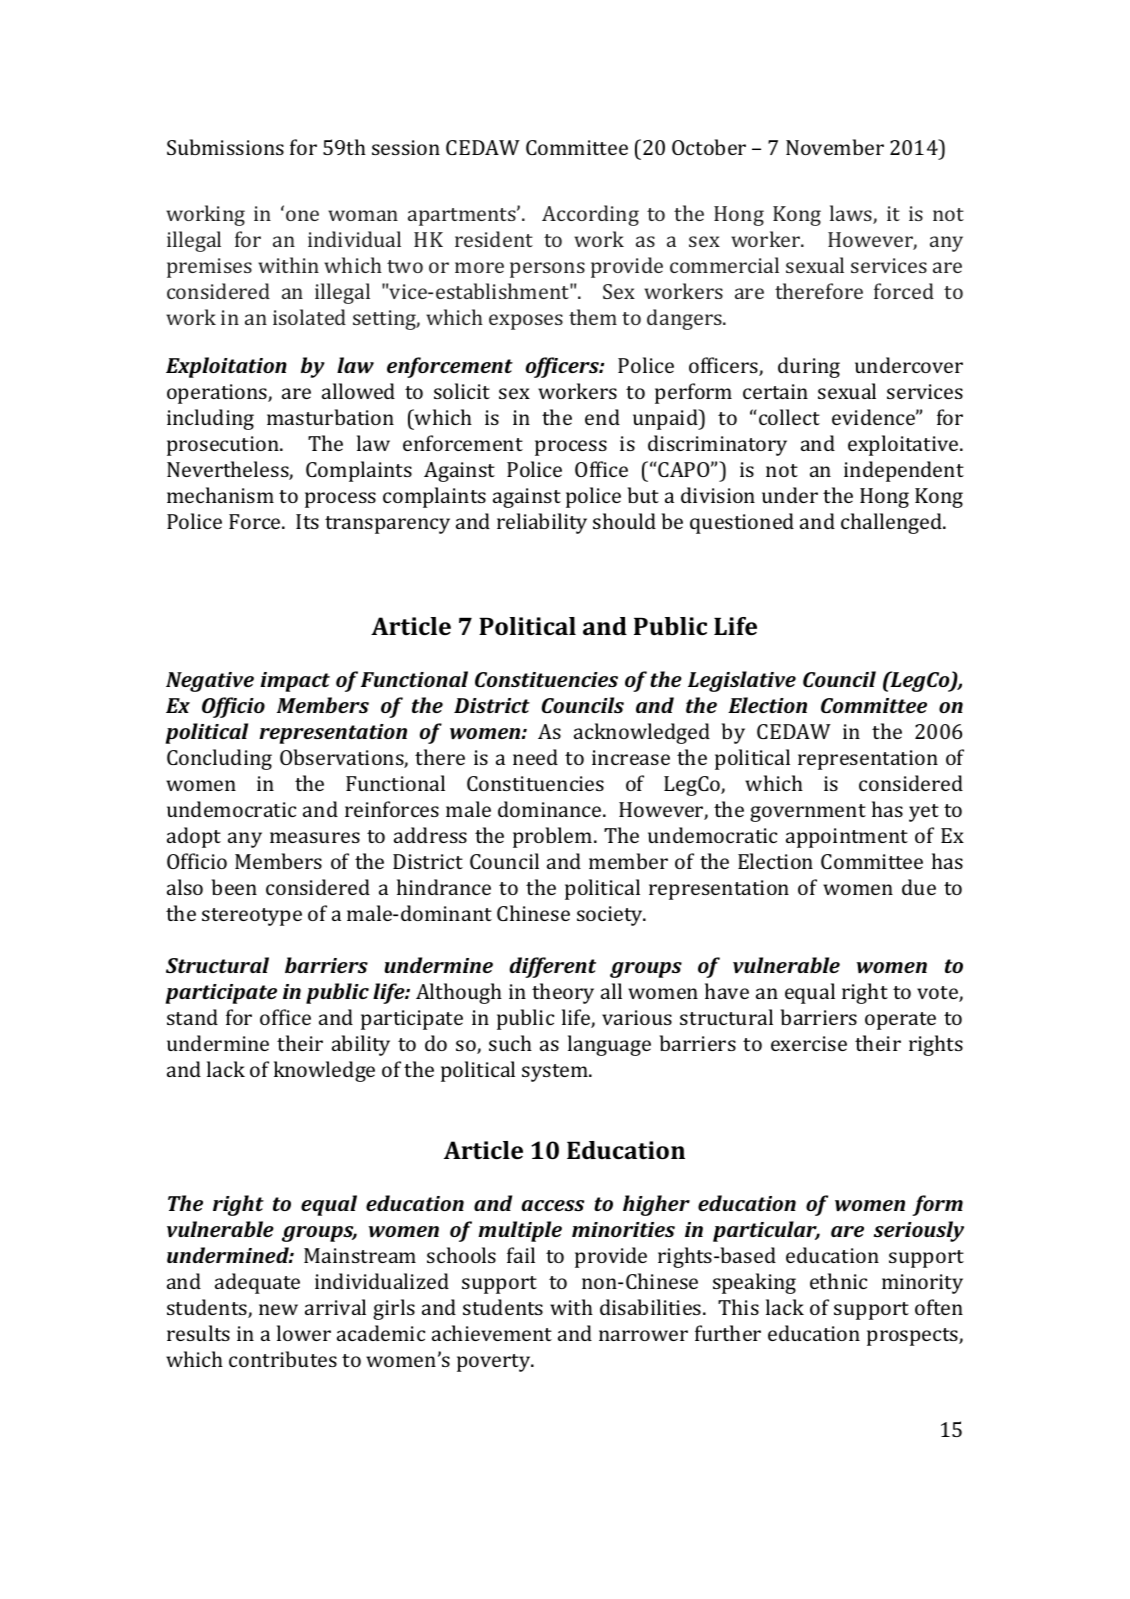  What do you see at coordinates (590, 215) in the document?
I see `According` at bounding box center [590, 215].
